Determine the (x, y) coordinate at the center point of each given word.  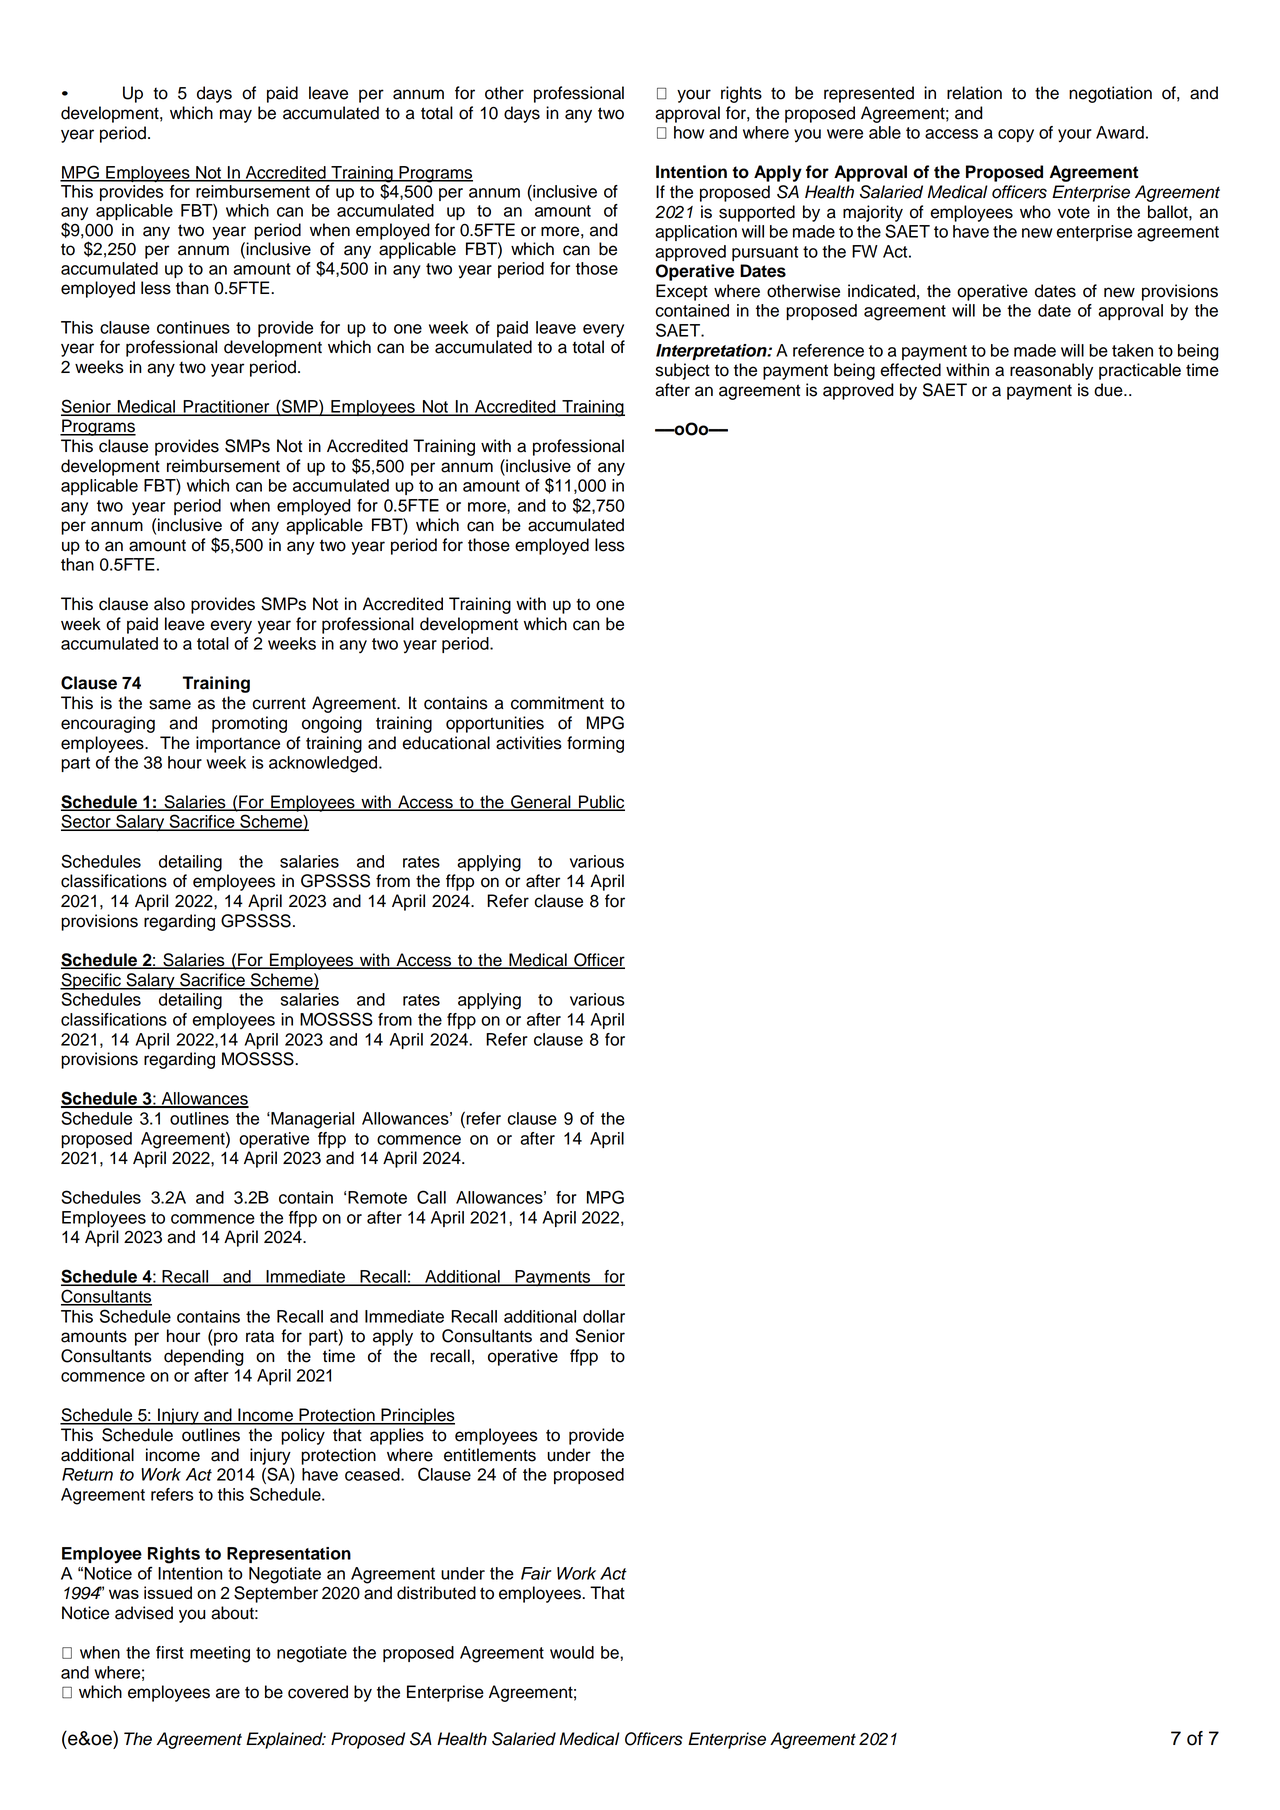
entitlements (490, 1455)
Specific (91, 981)
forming (595, 744)
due (1109, 390)
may (236, 116)
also (169, 604)
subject (683, 371)
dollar (604, 1316)
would (572, 1652)
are (228, 1693)
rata (260, 1336)
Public (601, 803)
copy (1016, 136)
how (689, 132)
